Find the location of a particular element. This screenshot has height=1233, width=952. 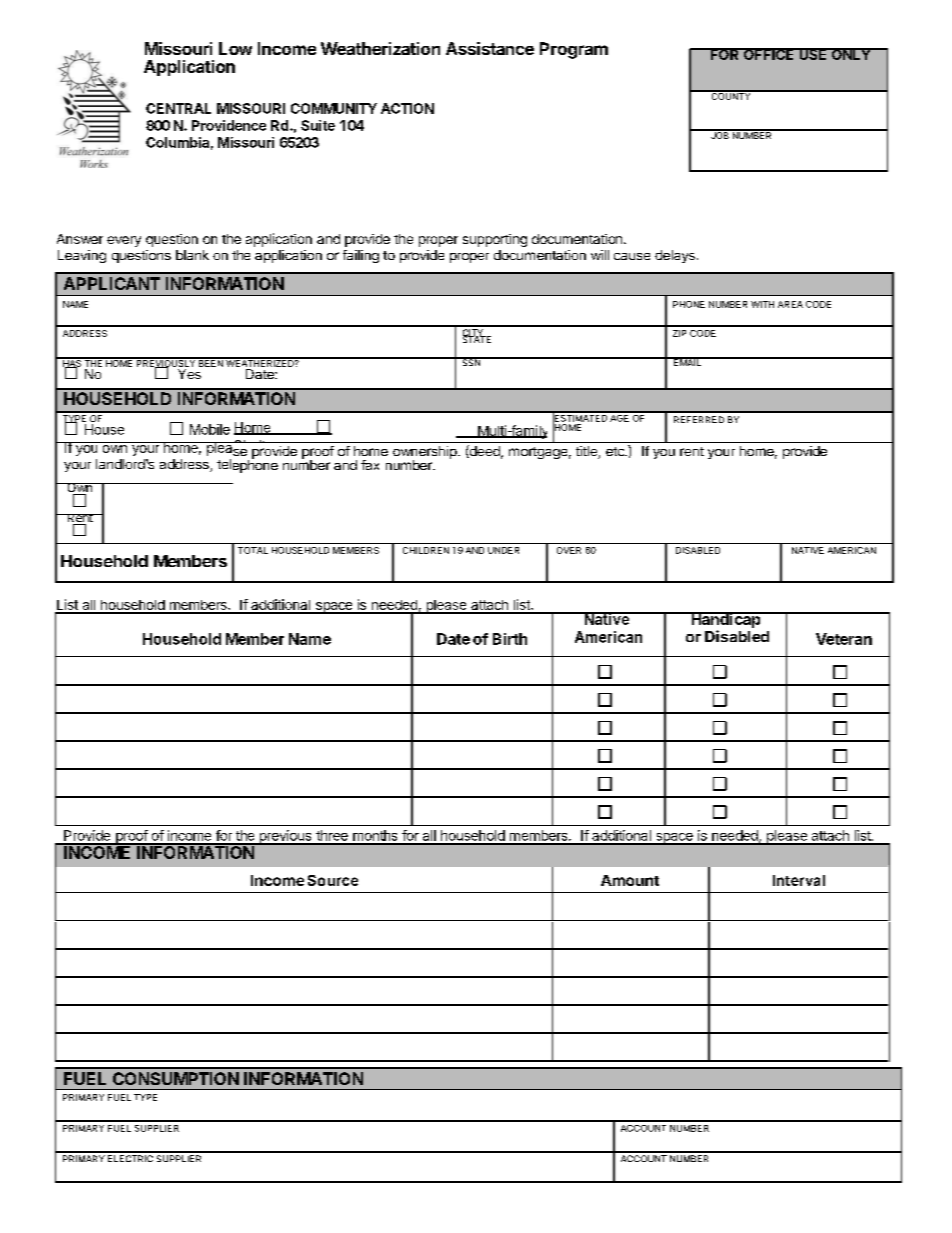

Source is located at coordinates (333, 880).
